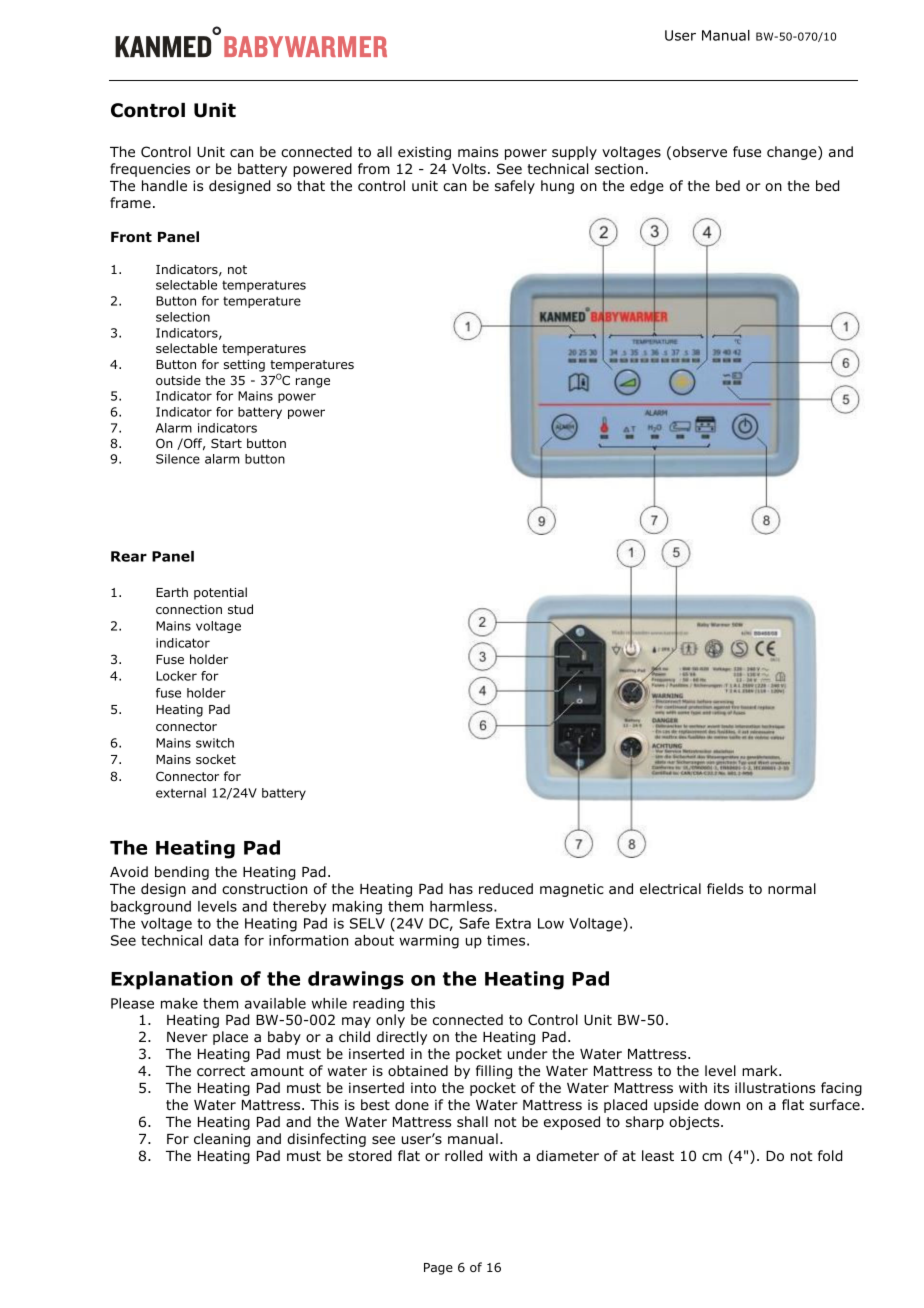 The image size is (924, 1308). What do you see at coordinates (469, 168) in the page?
I see `Volts` at bounding box center [469, 168].
